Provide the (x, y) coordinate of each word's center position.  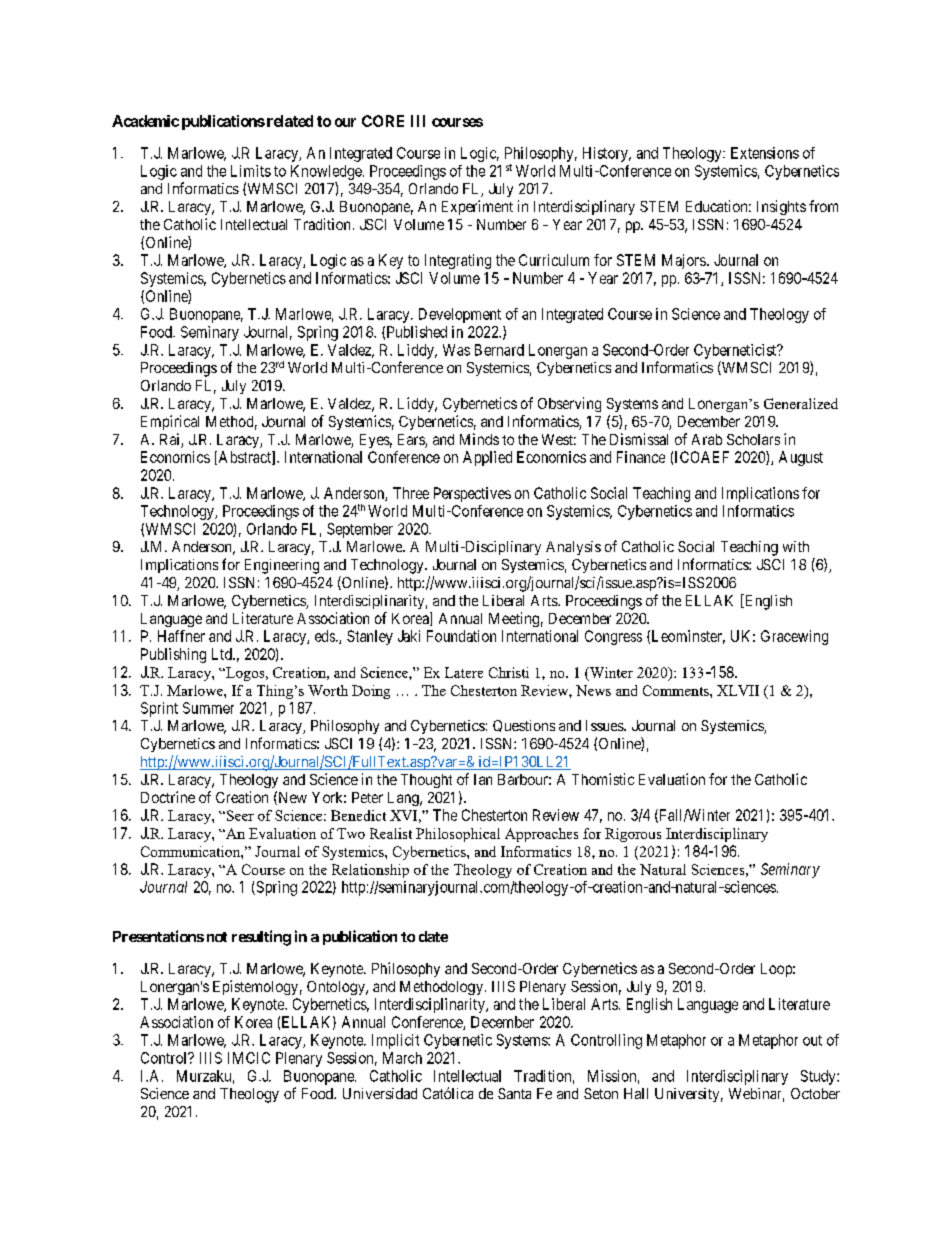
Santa (514, 1093)
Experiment (477, 207)
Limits (251, 171)
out (812, 1040)
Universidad (380, 1093)
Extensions (765, 153)
